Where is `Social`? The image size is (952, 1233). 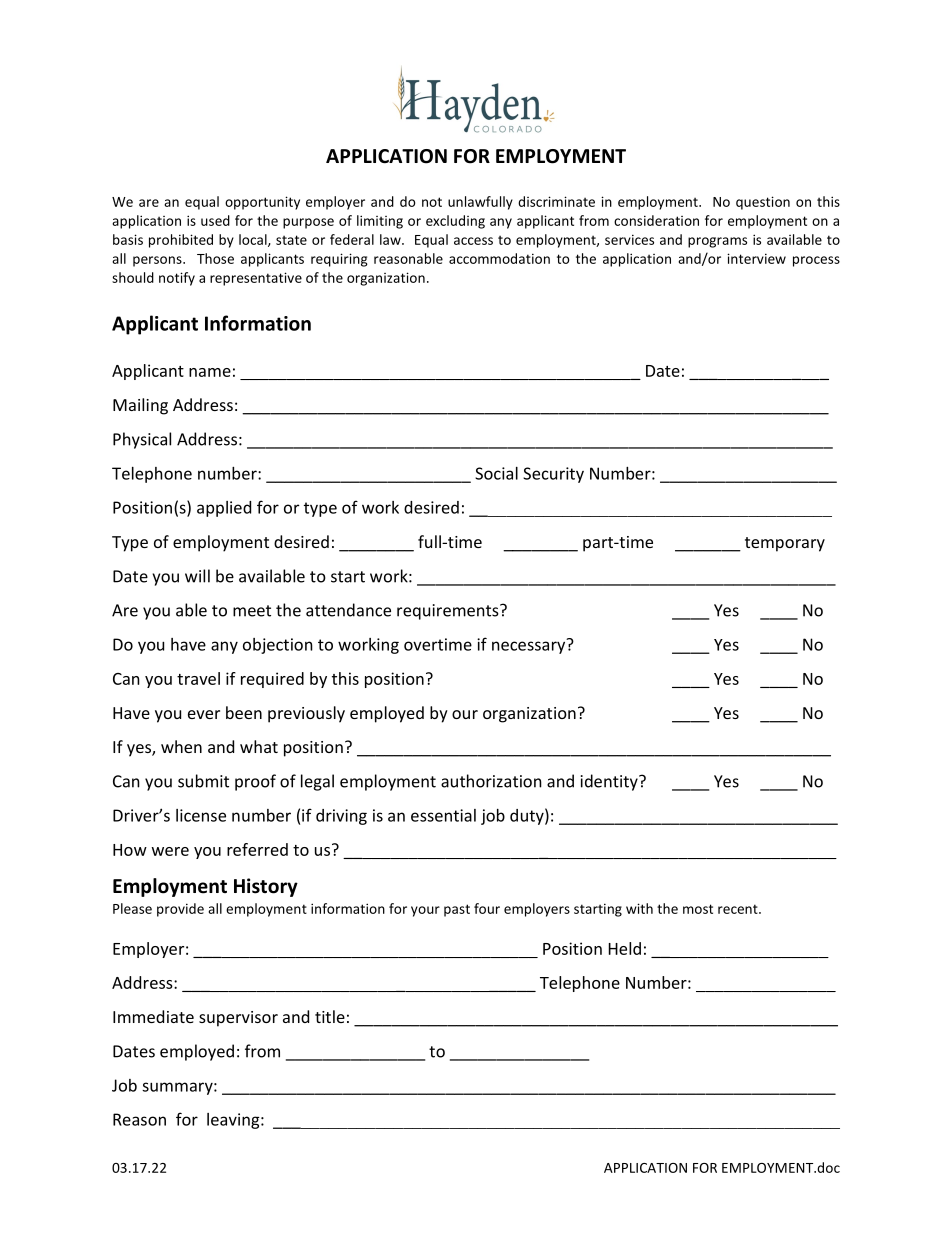 Social is located at coordinates (496, 473).
